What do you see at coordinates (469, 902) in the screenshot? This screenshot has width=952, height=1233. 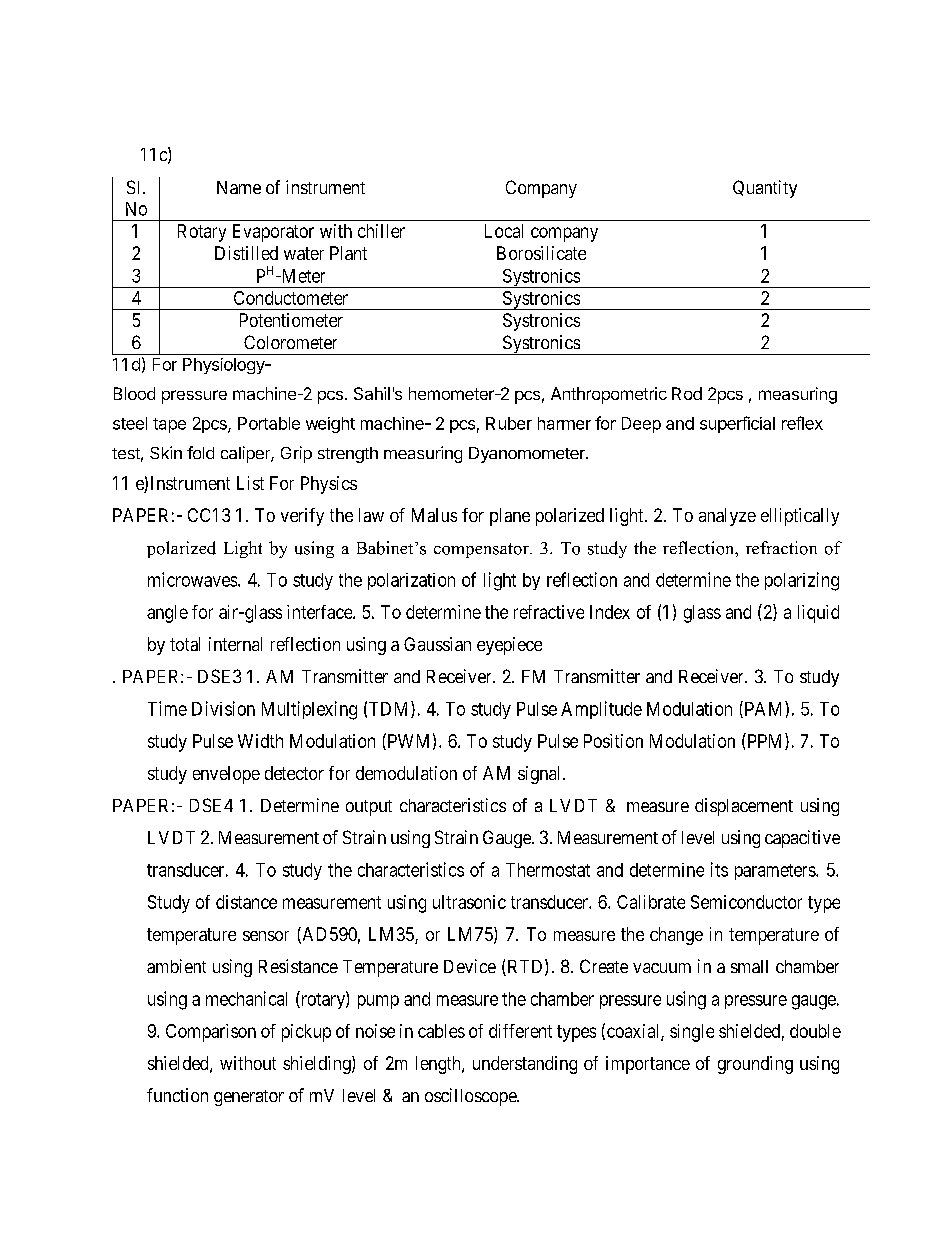 I see `ultrasonic` at bounding box center [469, 902].
